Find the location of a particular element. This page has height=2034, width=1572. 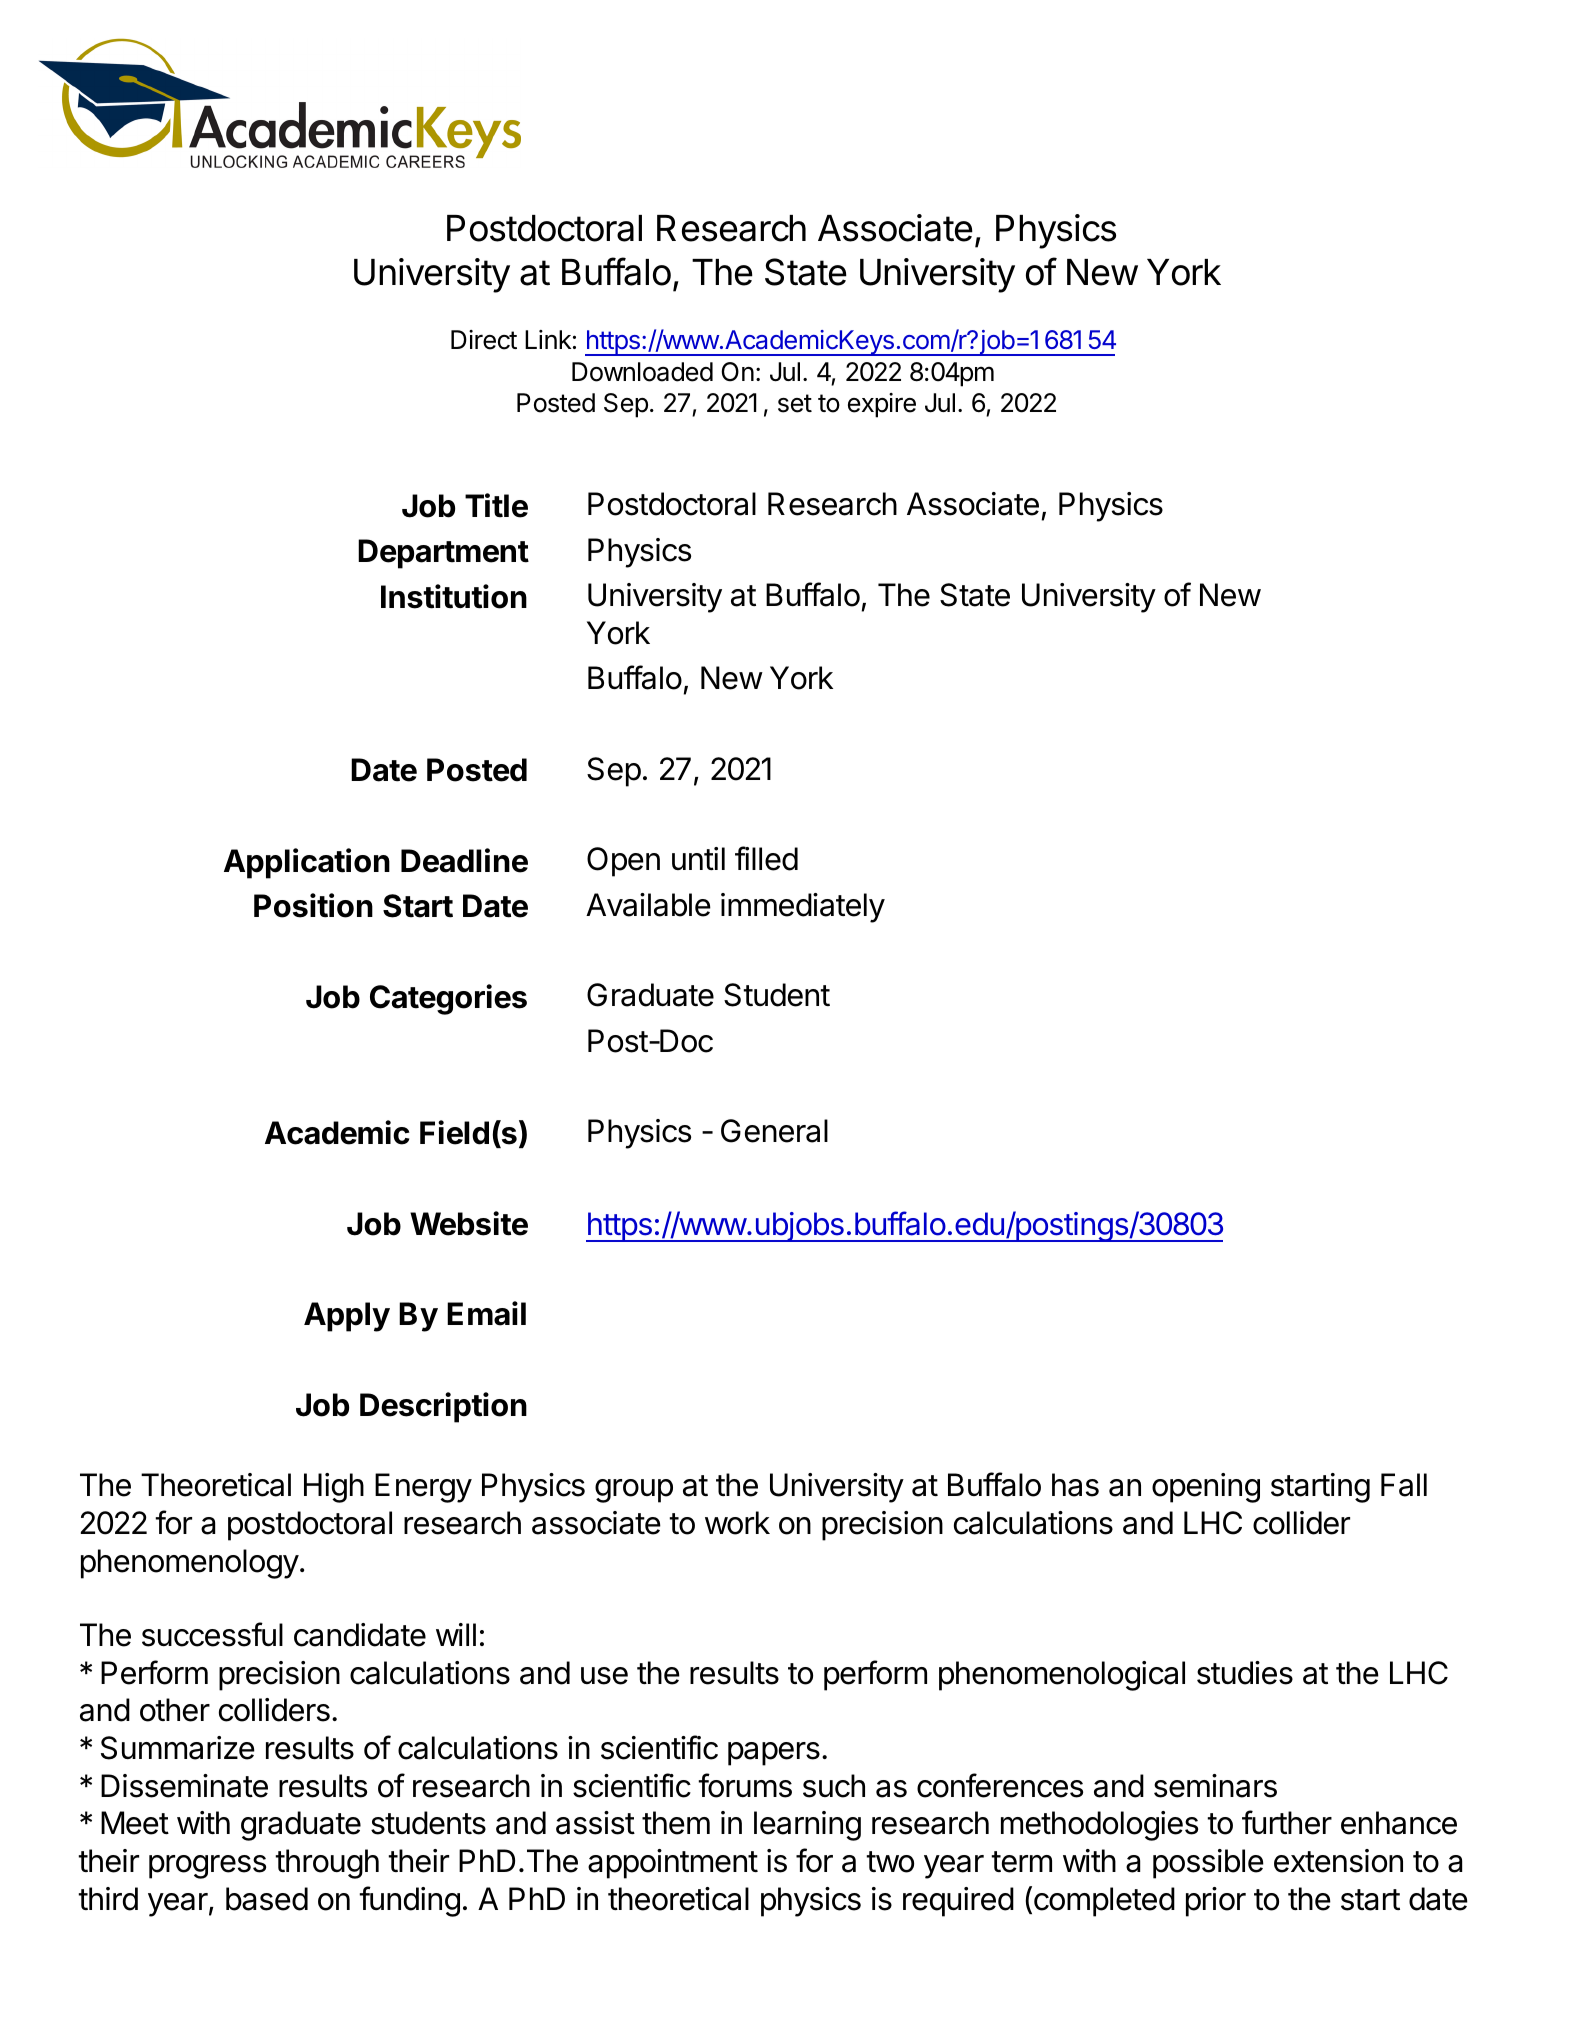

immediately is located at coordinates (803, 908).
